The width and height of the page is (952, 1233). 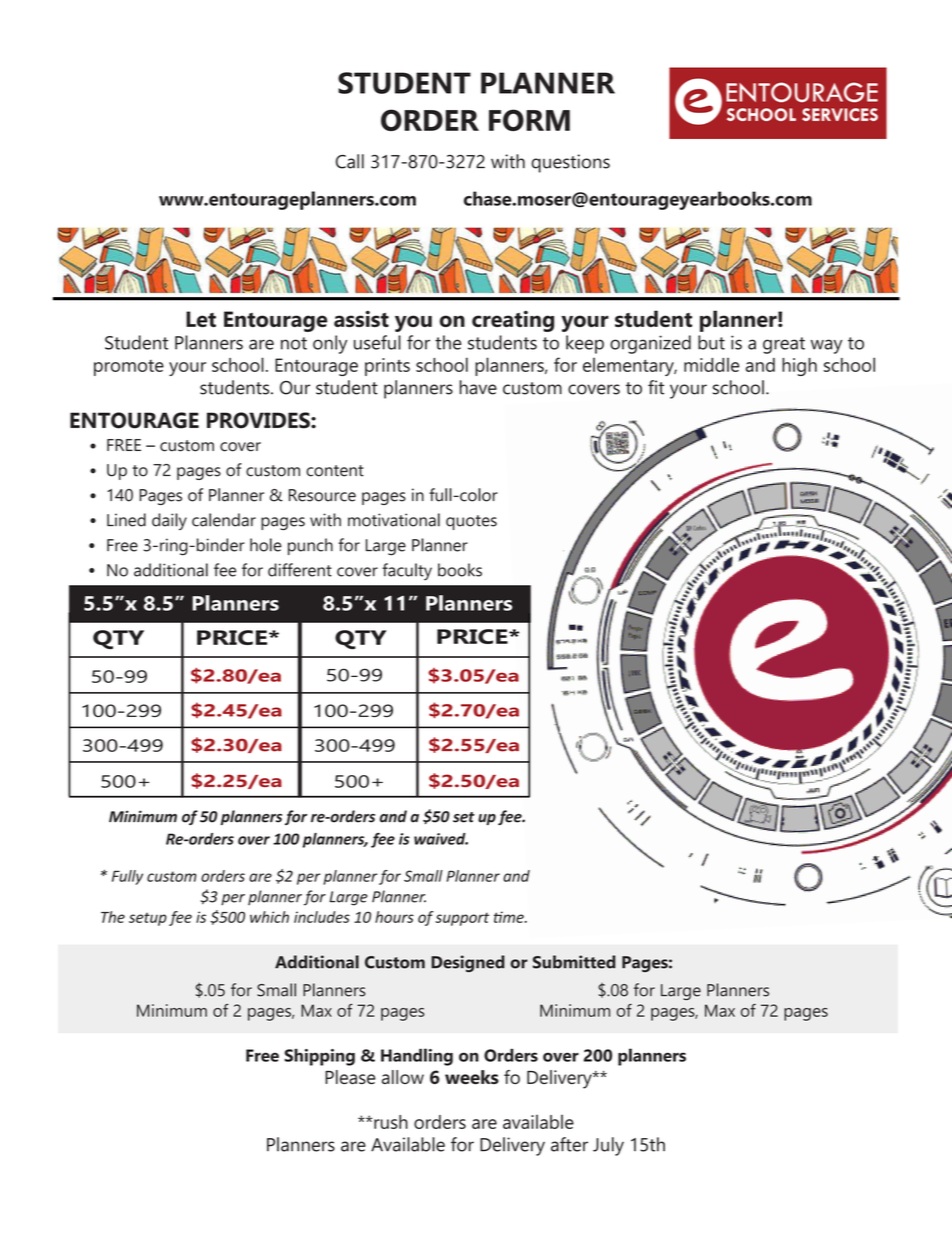 I want to click on faculty, so click(x=407, y=572).
